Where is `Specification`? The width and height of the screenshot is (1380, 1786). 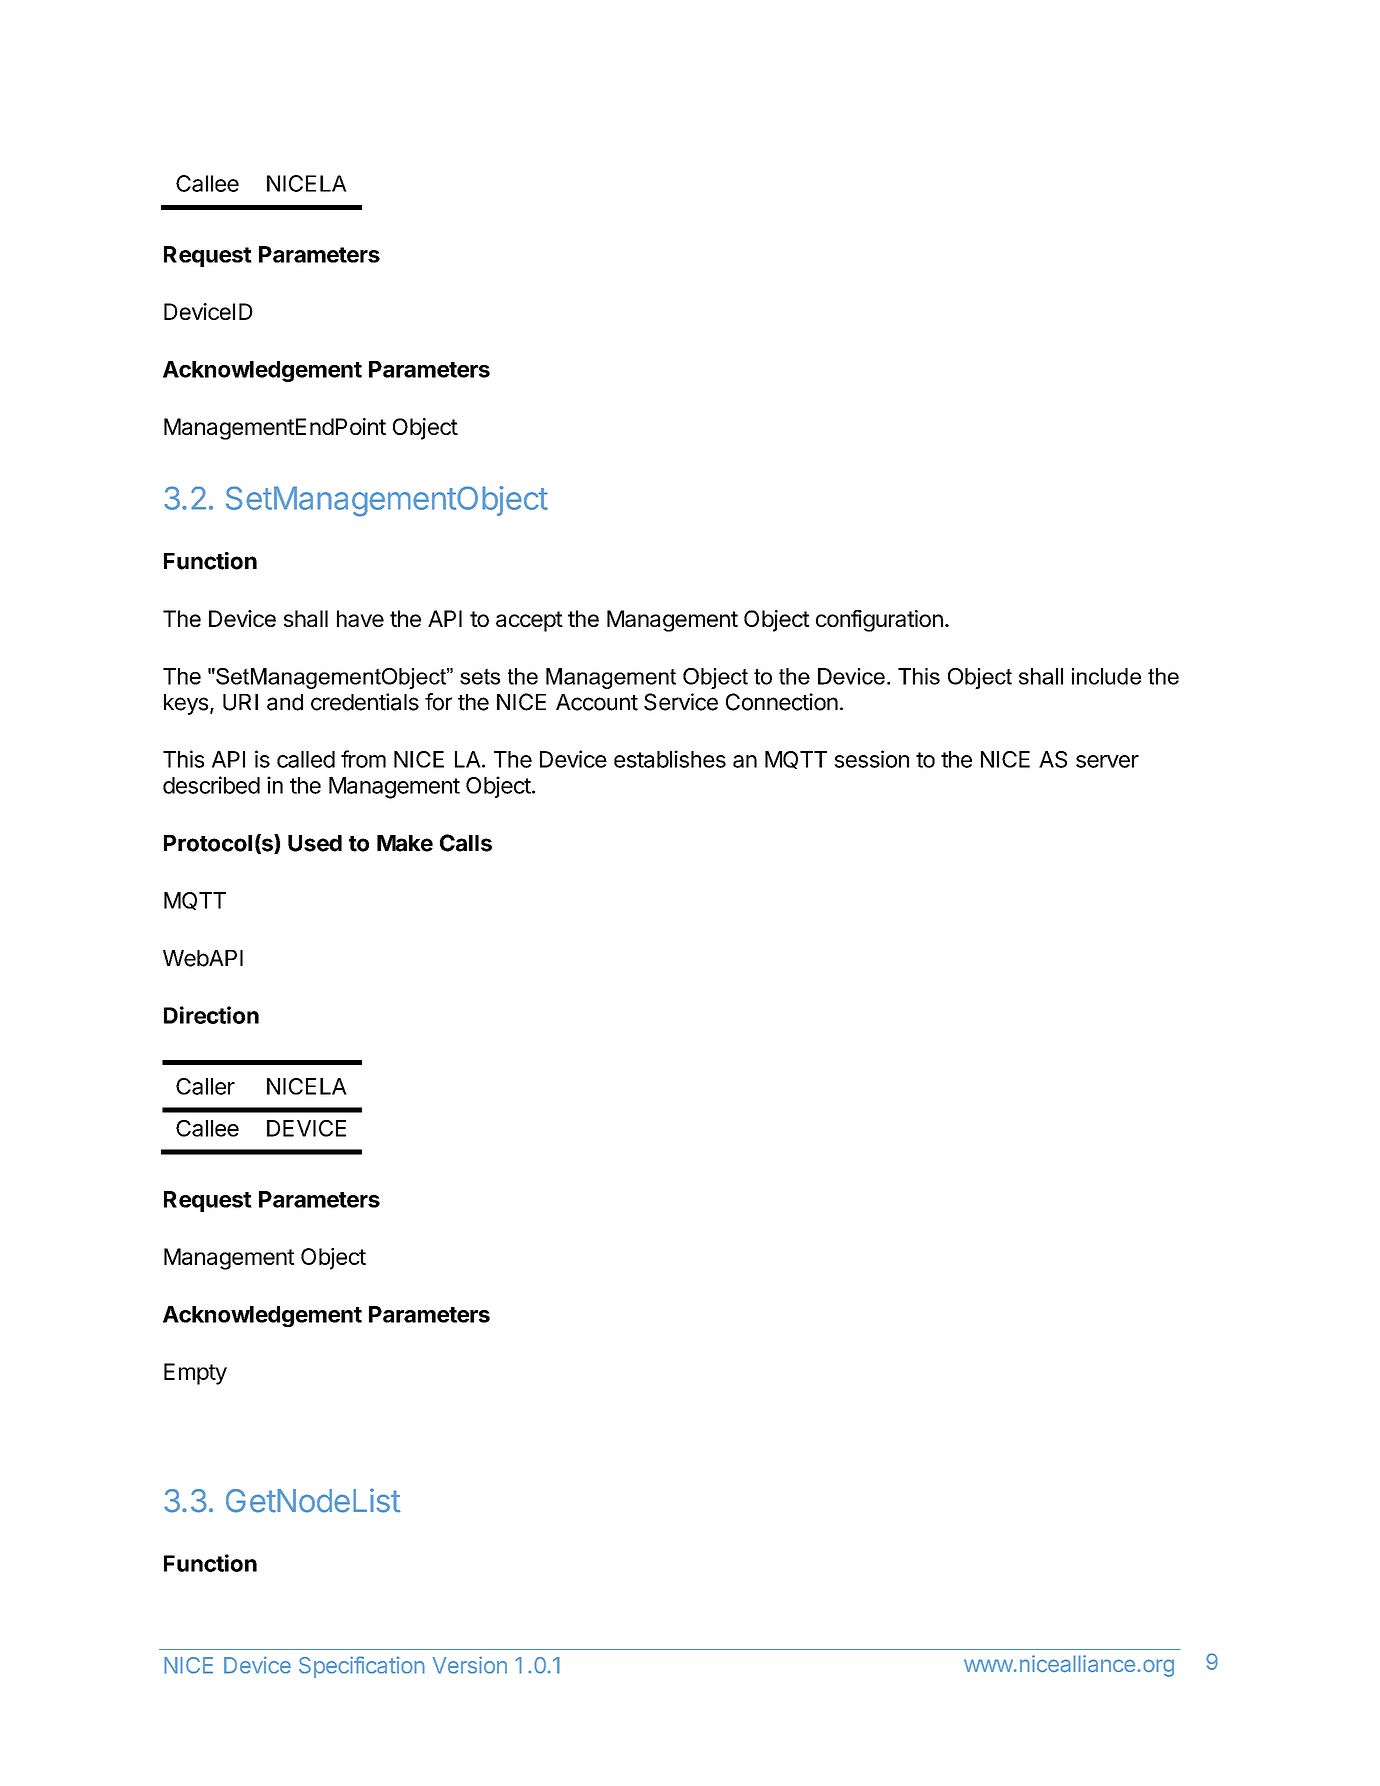
Specification is located at coordinates (362, 1667).
